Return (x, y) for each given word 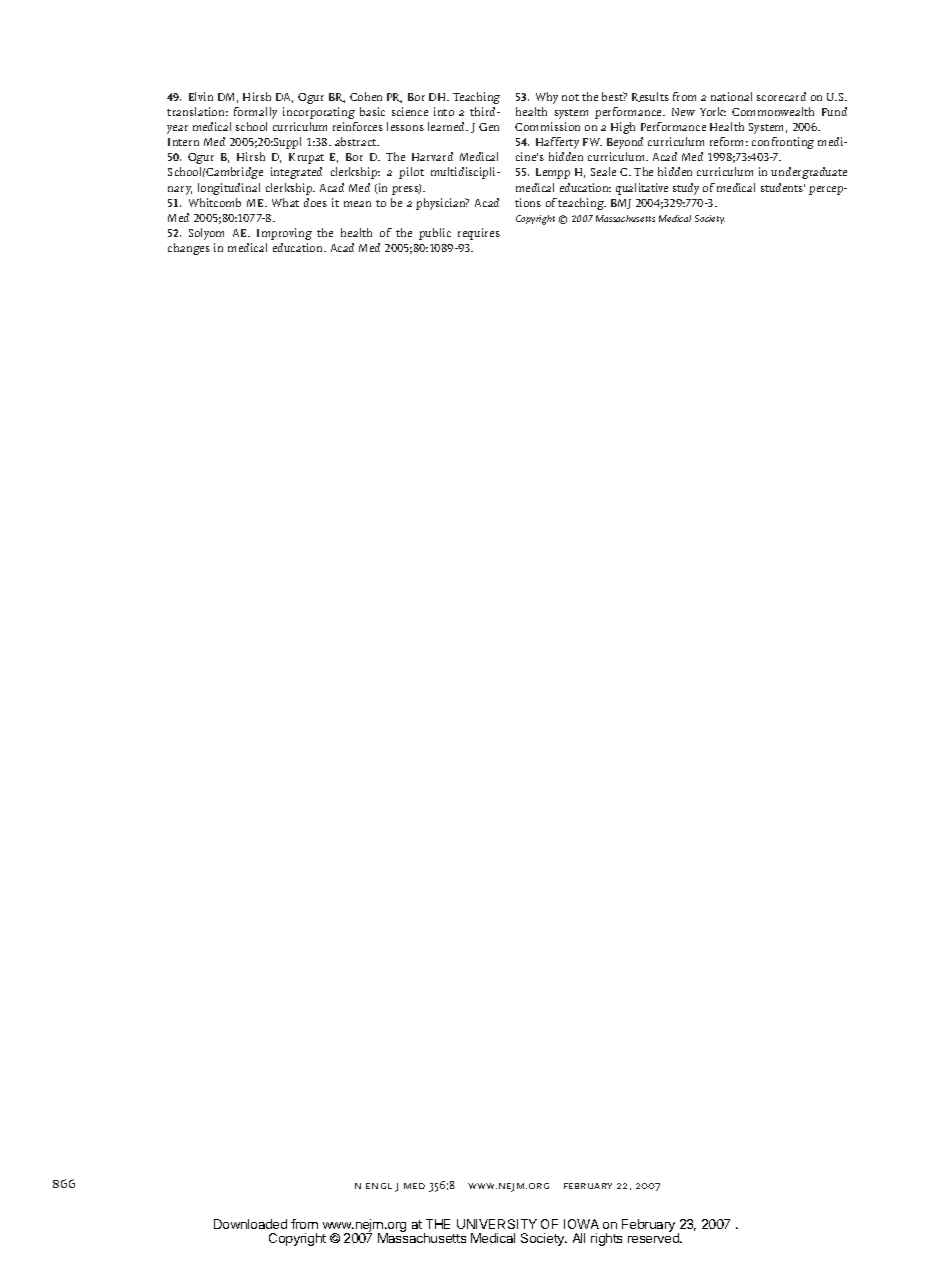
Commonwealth (773, 111)
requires (479, 234)
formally (255, 113)
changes (189, 249)
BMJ (621, 204)
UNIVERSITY (497, 1224)
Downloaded (250, 1224)
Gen (489, 127)
